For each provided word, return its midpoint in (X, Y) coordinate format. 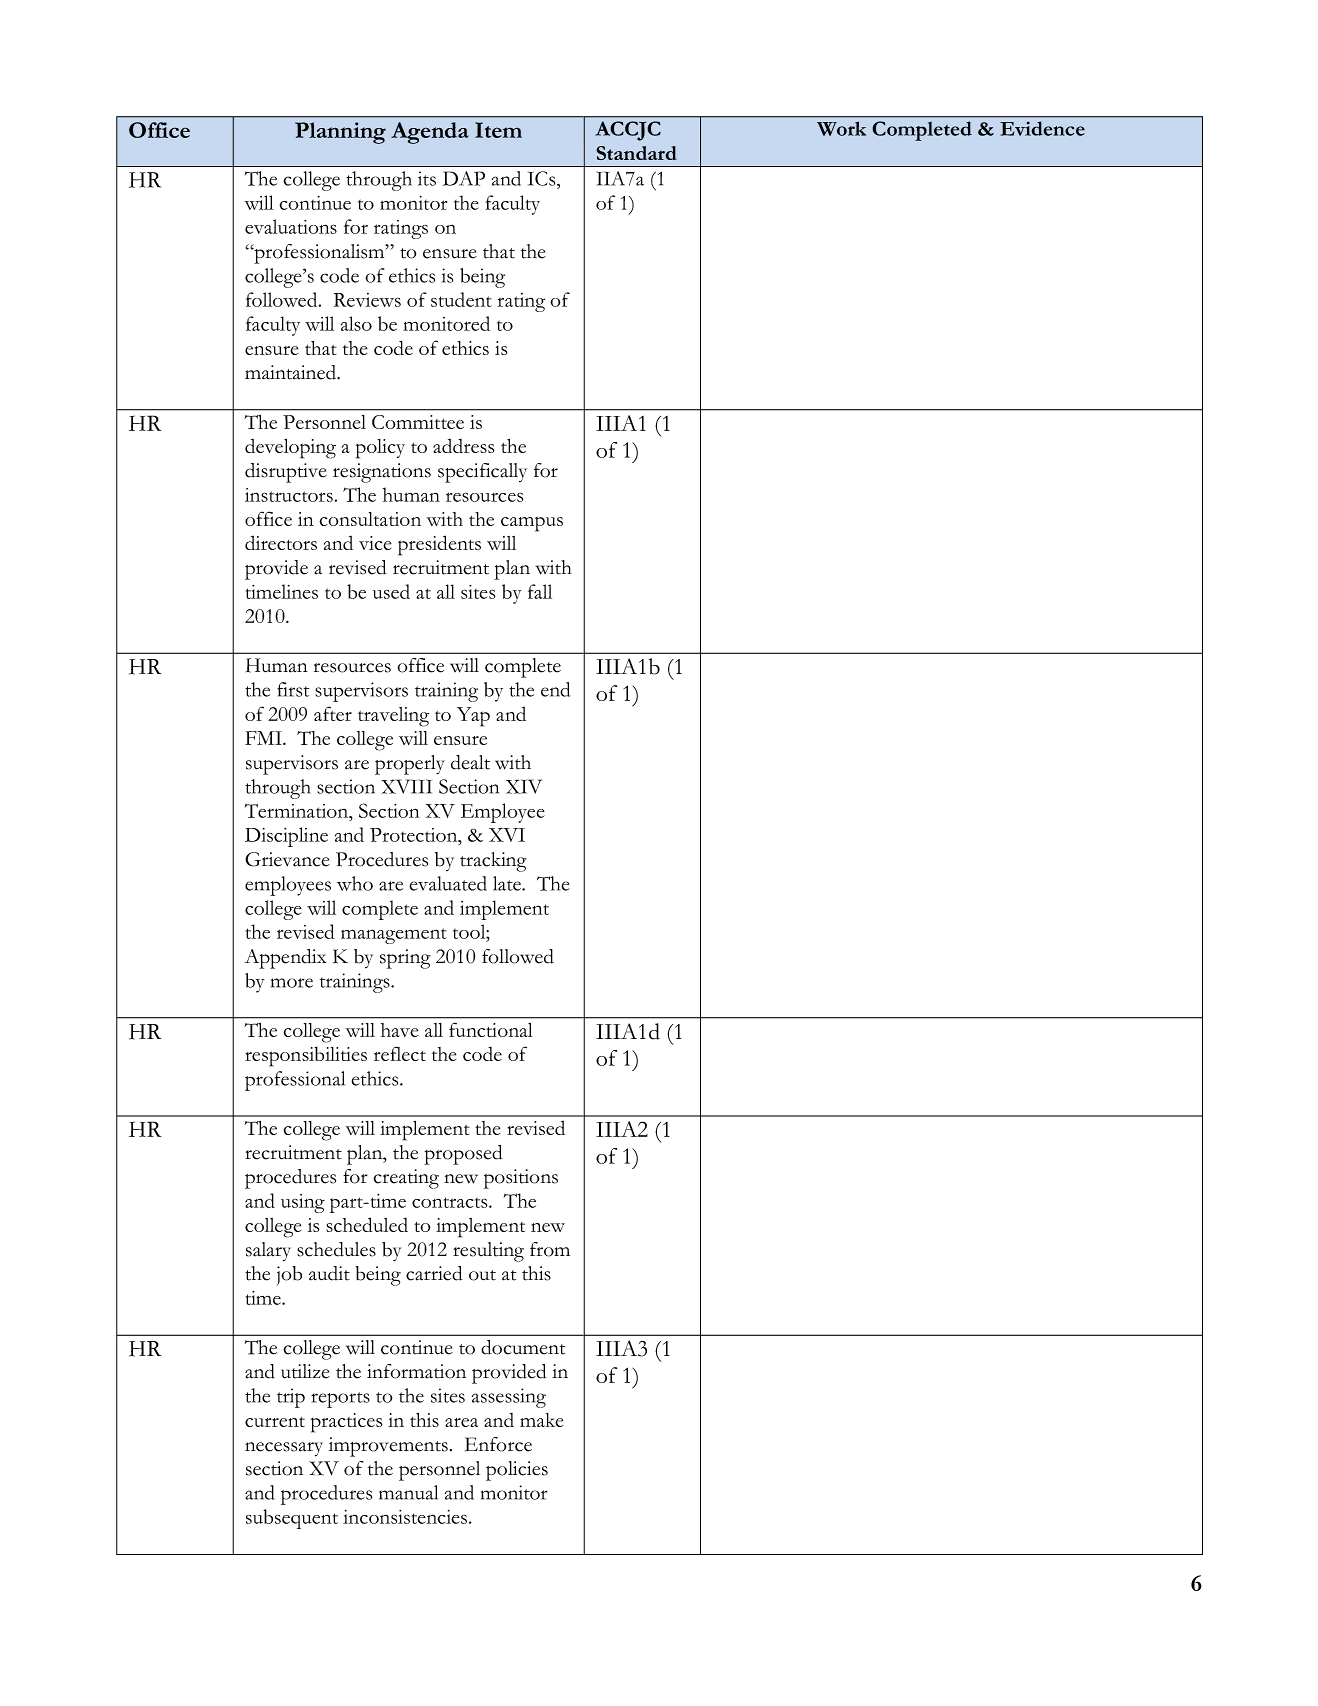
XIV (524, 786)
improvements (388, 1447)
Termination (298, 810)
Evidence (1042, 128)
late (508, 883)
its (427, 178)
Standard (637, 153)
